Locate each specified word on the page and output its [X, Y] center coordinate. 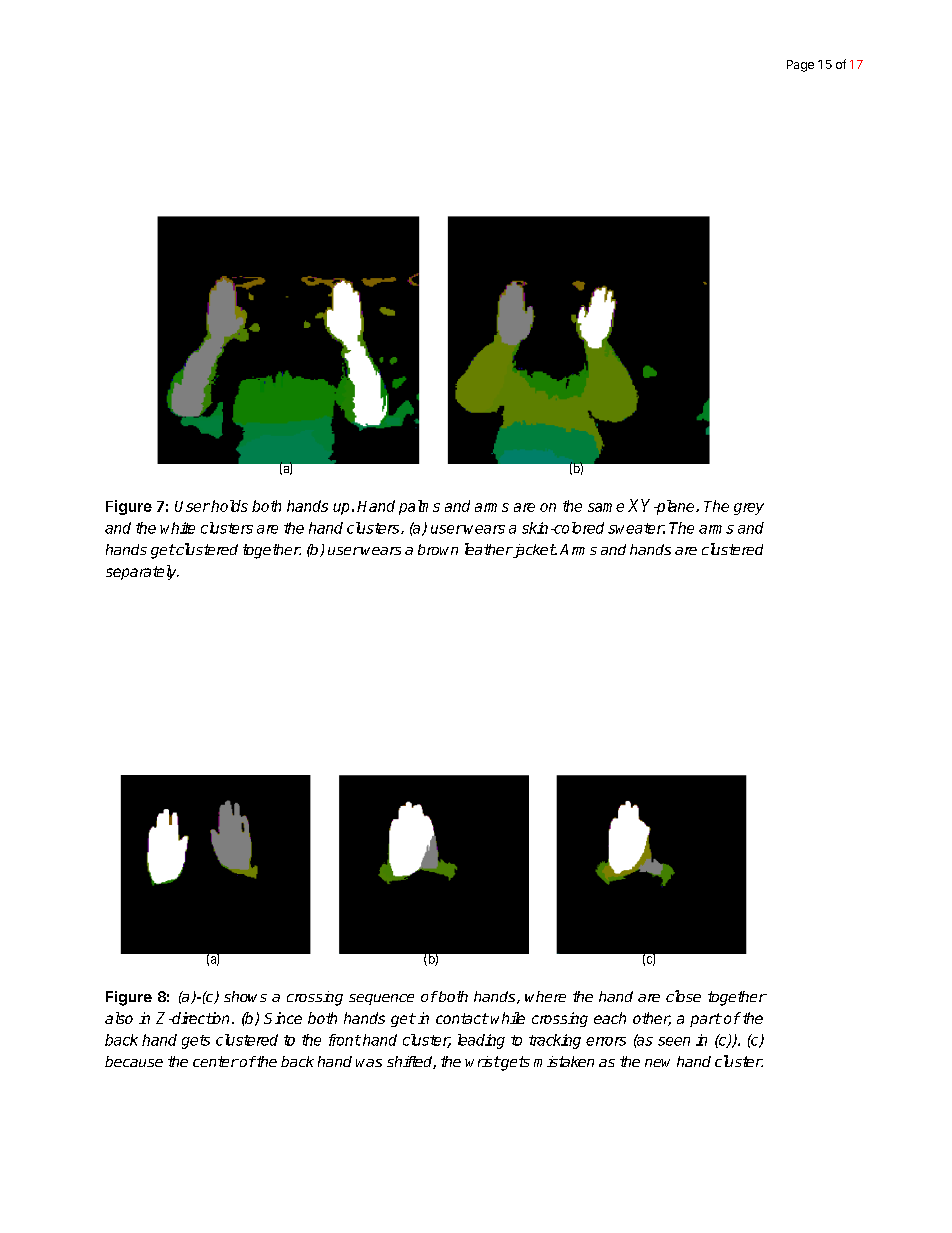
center [216, 1061]
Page [800, 66]
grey [749, 509]
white [177, 528]
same [606, 507]
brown [438, 549]
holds [229, 506]
